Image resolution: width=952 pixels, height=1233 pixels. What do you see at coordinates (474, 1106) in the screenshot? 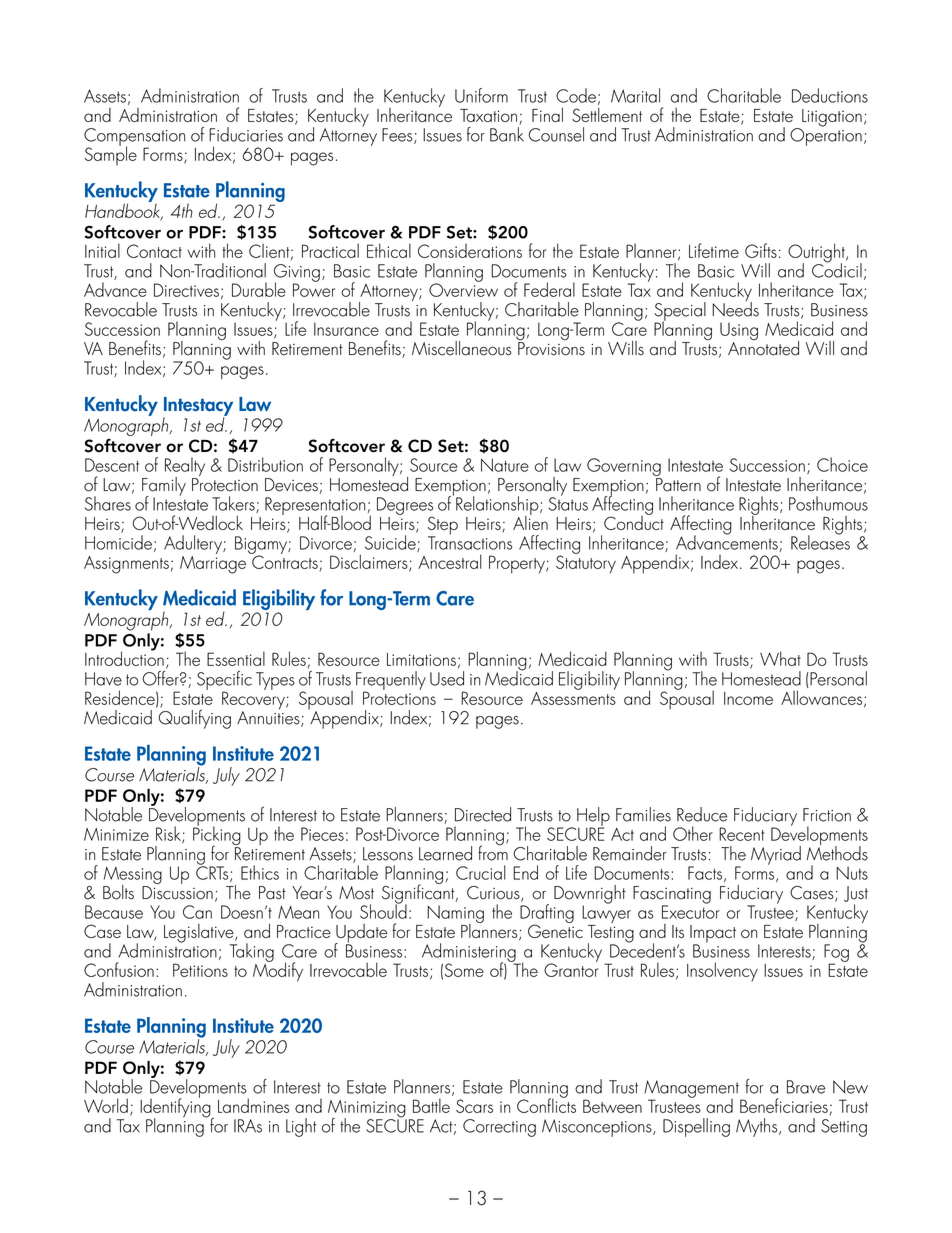
I see `Scars` at bounding box center [474, 1106].
